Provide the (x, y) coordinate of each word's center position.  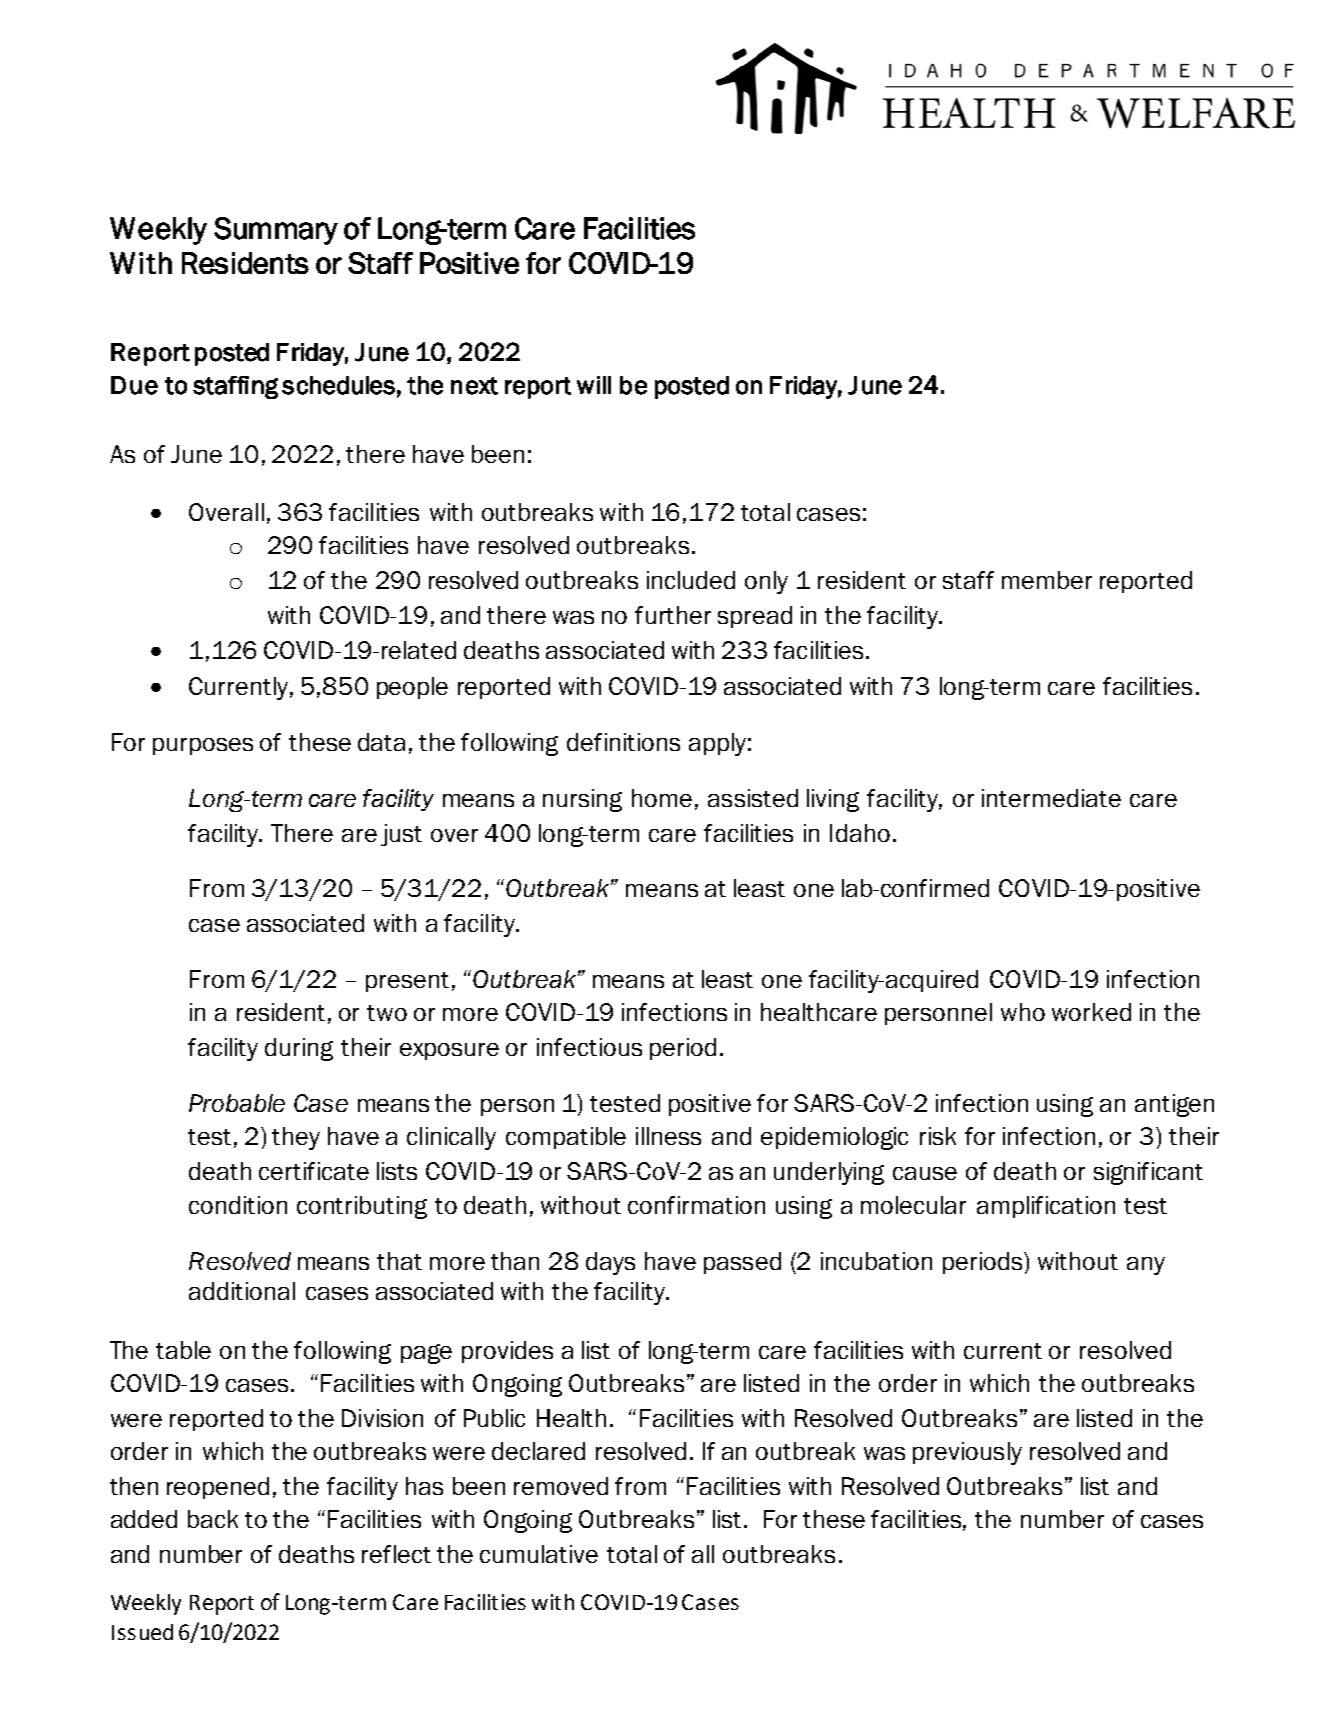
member (1047, 580)
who (1023, 1012)
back (213, 1519)
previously (967, 1453)
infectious (589, 1047)
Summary (276, 231)
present (407, 982)
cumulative (539, 1554)
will (594, 385)
